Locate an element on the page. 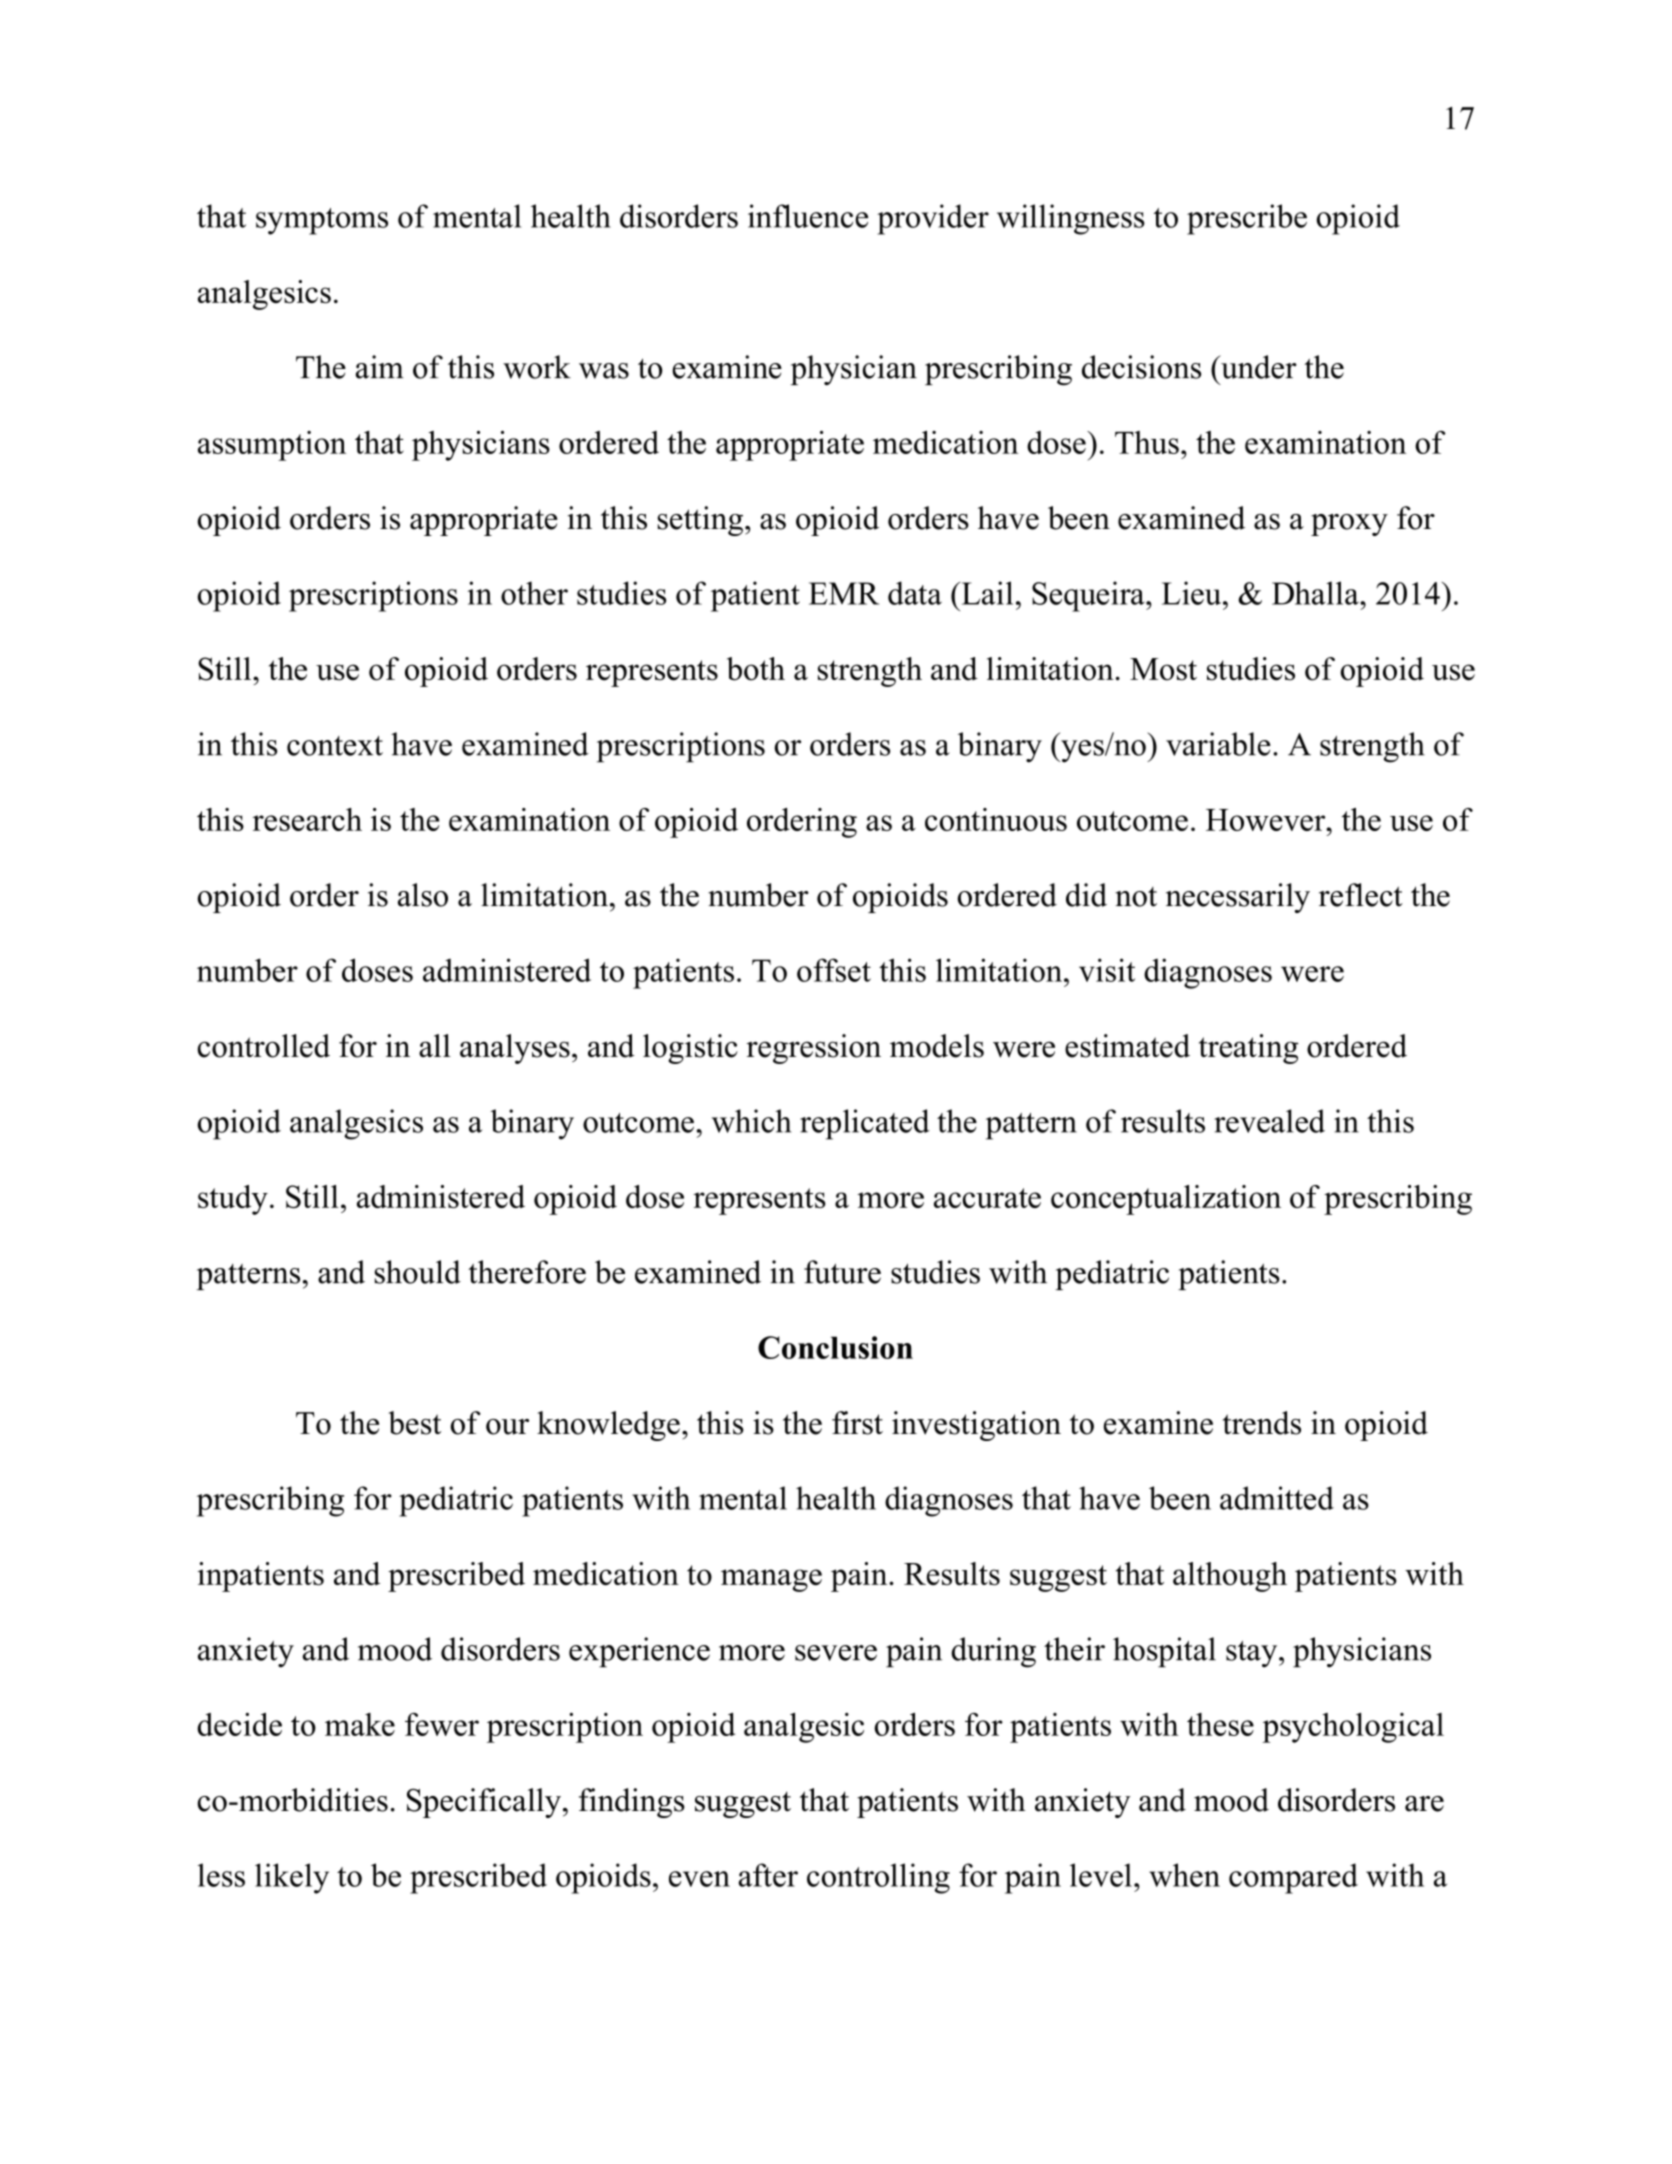  symptoms is located at coordinates (322, 221).
